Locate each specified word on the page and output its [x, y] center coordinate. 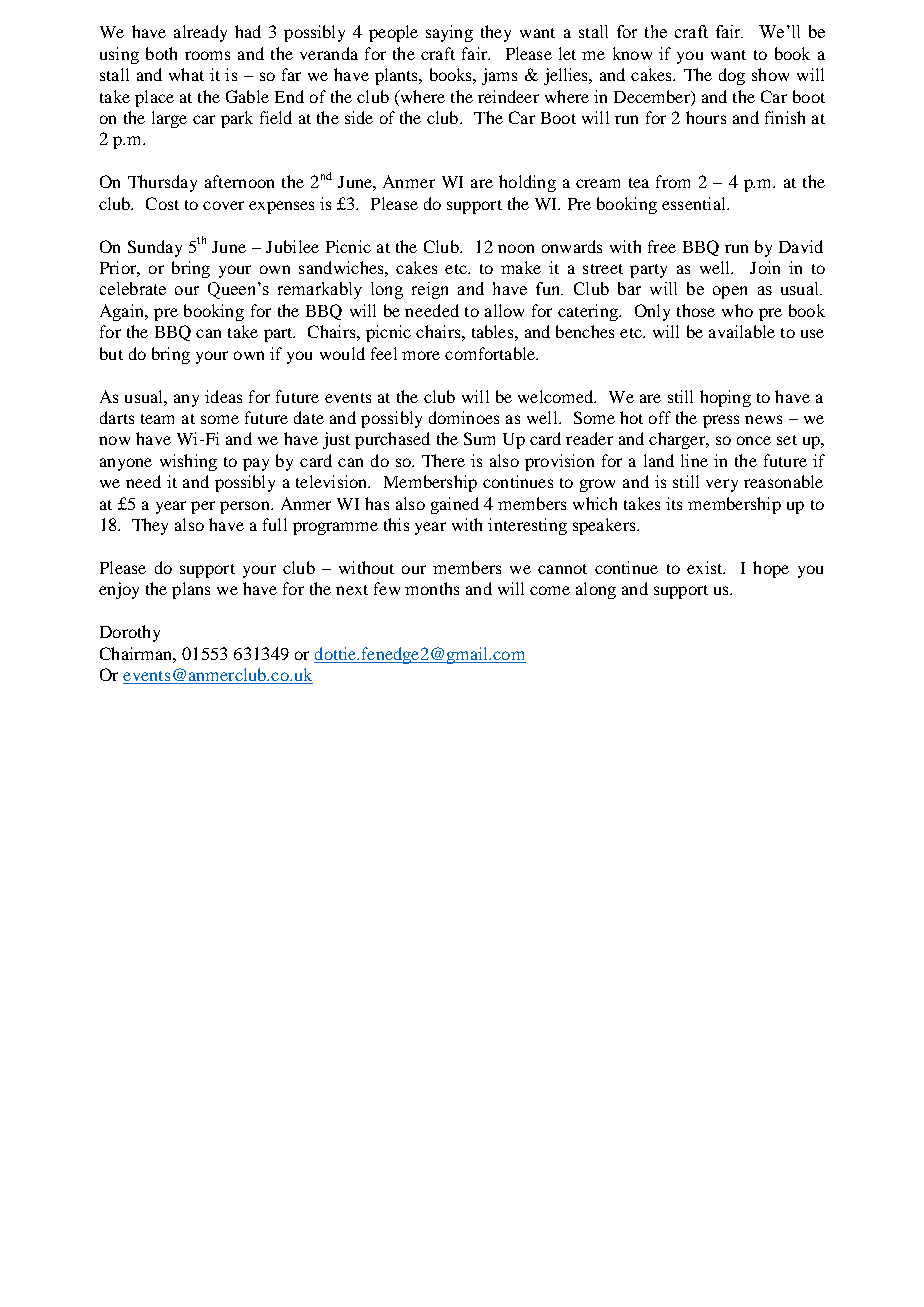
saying [449, 33]
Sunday [155, 248]
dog [732, 76]
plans [191, 590]
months [432, 588]
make [521, 267]
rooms [207, 55]
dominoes [464, 417]
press [721, 421]
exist [706, 567]
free [662, 246]
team [157, 419]
